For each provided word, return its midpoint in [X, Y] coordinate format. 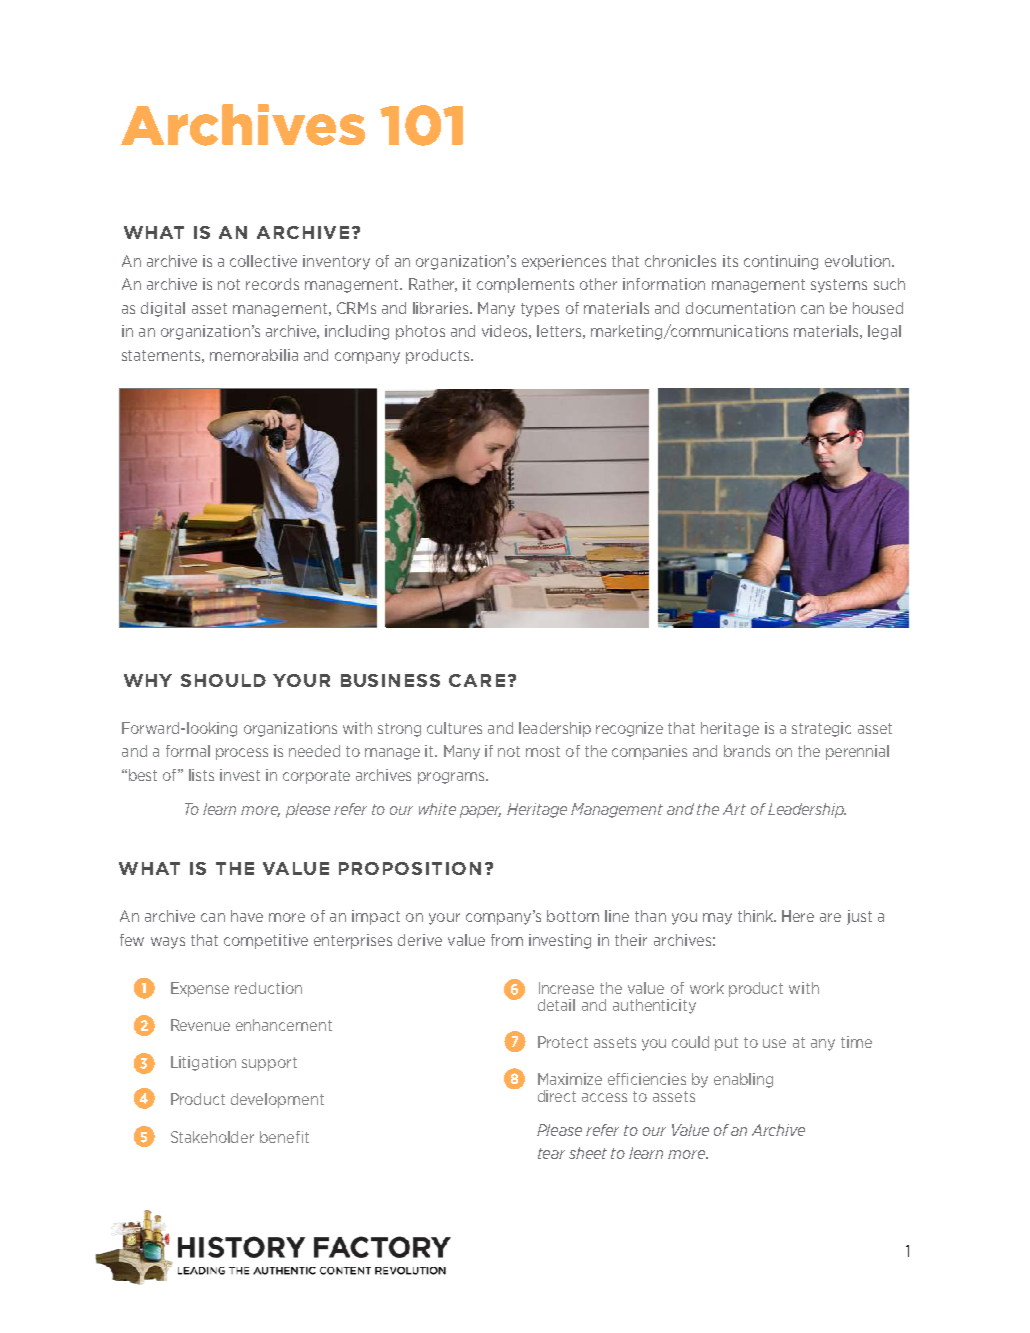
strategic [821, 729]
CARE [477, 680]
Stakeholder [212, 1137]
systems [839, 286]
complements [525, 285]
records [272, 284]
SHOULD [223, 680]
